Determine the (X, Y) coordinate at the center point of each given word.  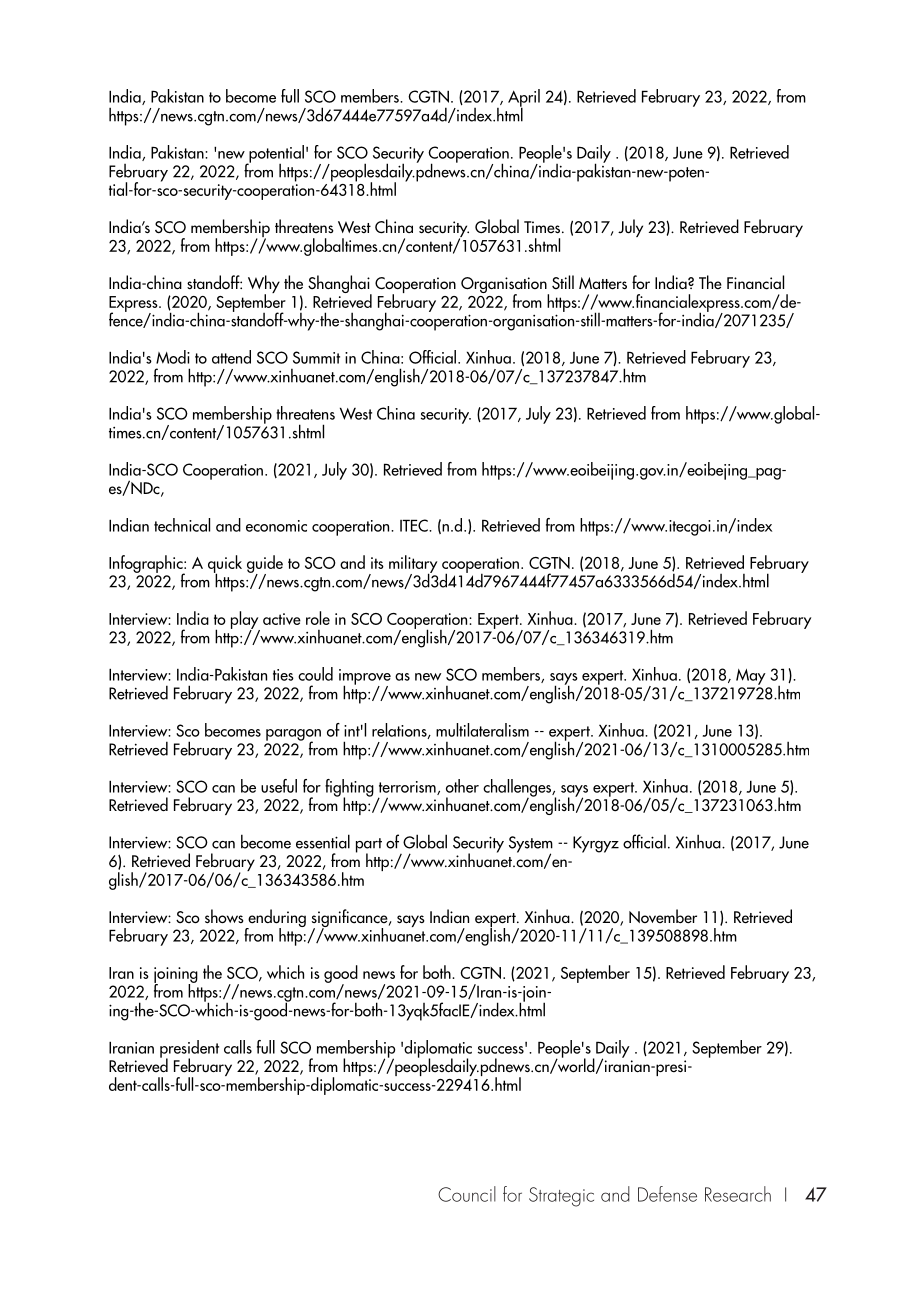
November (663, 916)
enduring (276, 919)
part (369, 846)
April (524, 99)
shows (224, 916)
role (318, 618)
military (413, 565)
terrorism (408, 788)
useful (279, 786)
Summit (316, 357)
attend (231, 357)
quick (225, 565)
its (377, 563)
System (531, 845)
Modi (173, 357)
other (462, 786)
